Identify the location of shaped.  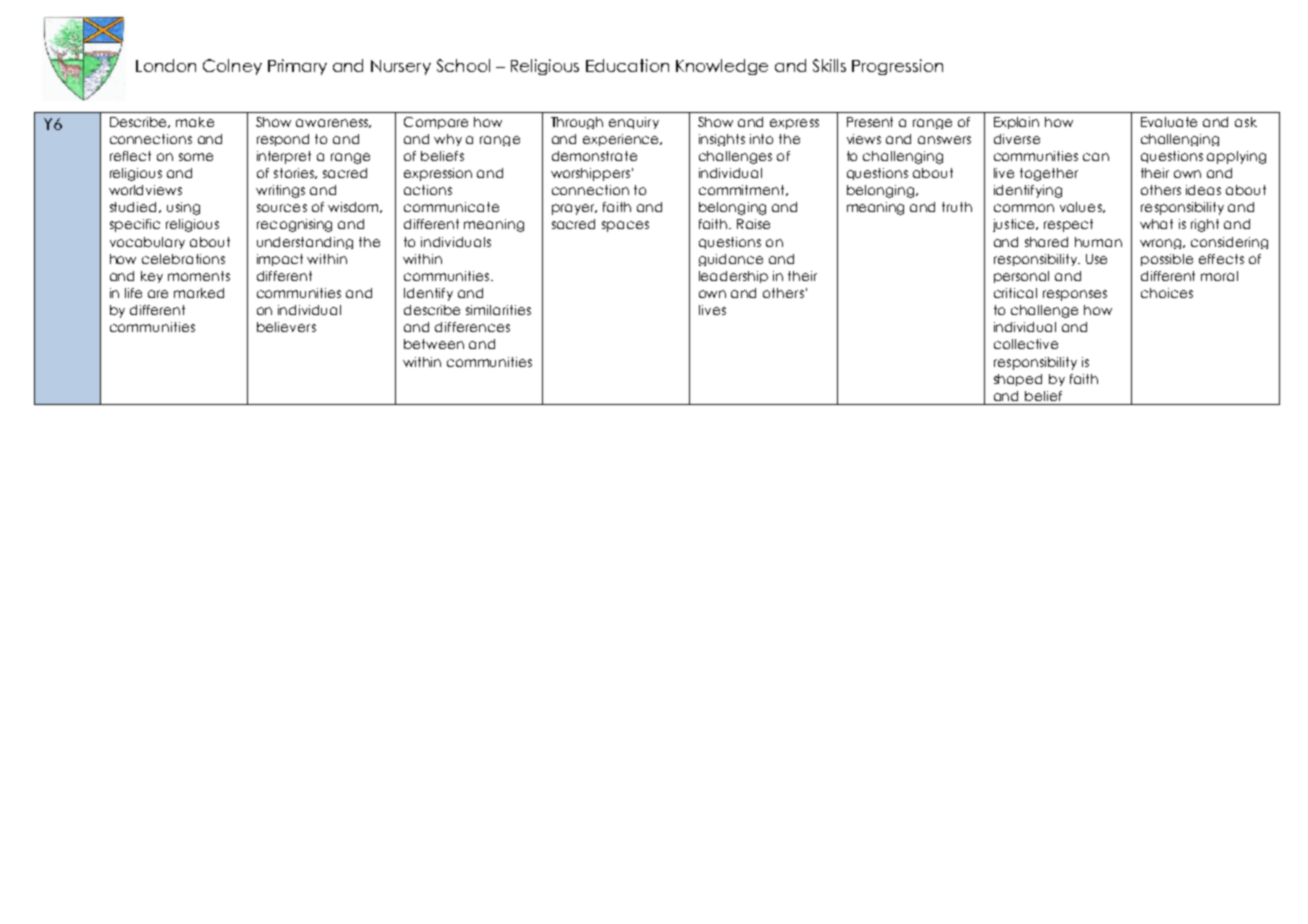
(1018, 380).
